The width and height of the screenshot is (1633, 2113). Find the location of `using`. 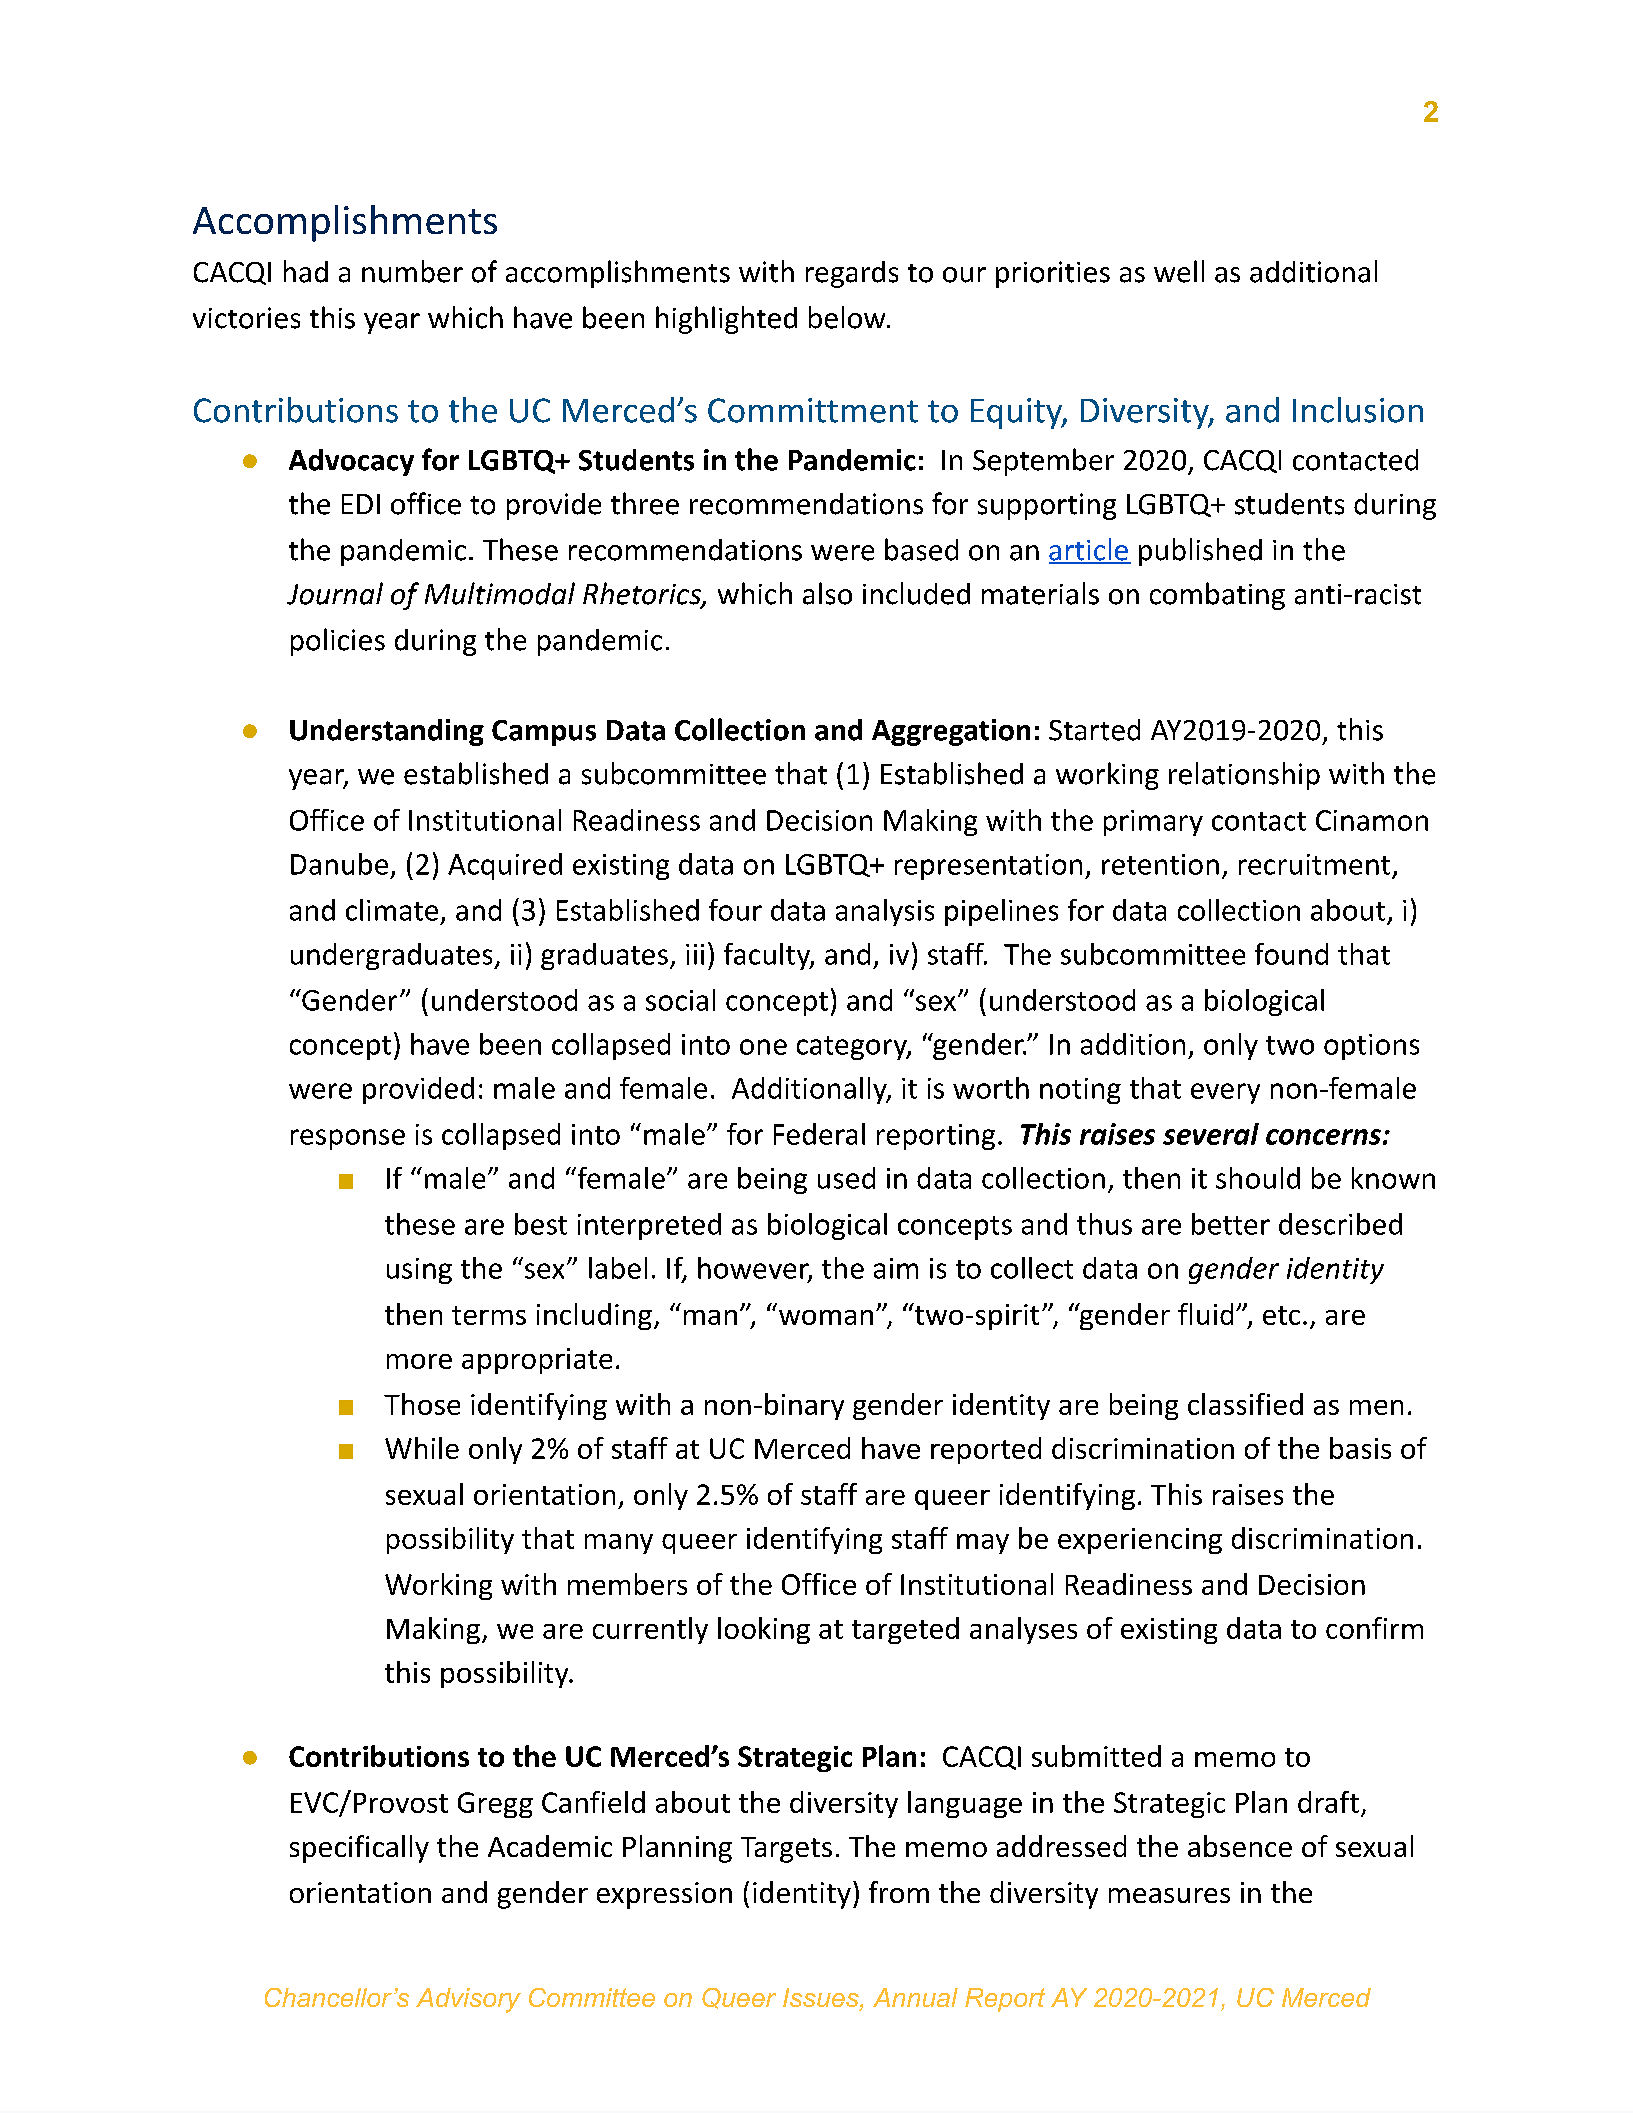

using is located at coordinates (419, 1271).
